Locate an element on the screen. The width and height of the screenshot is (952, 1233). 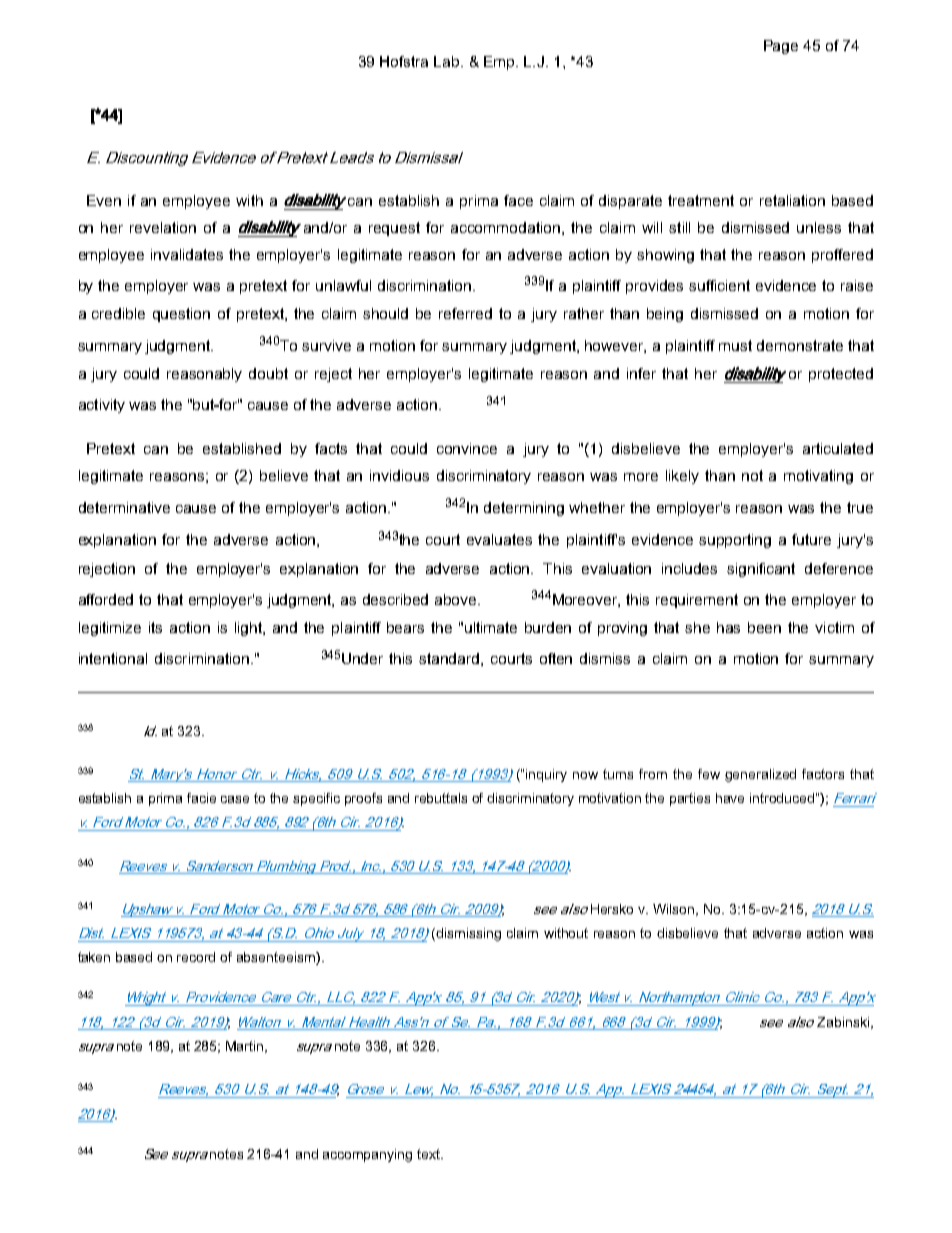
Lab is located at coordinates (448, 61).
